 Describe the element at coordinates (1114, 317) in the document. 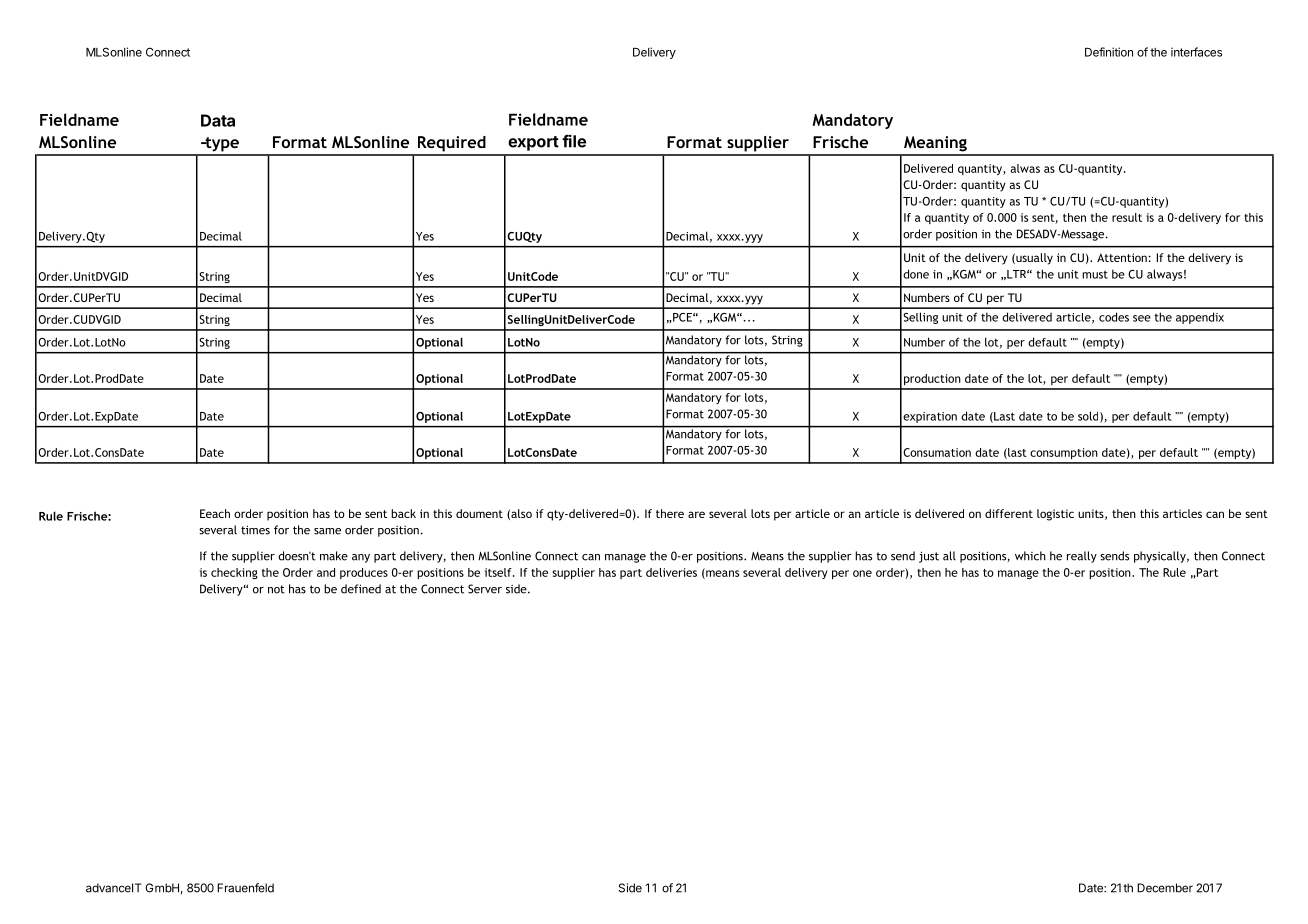

I see `codes` at that location.
